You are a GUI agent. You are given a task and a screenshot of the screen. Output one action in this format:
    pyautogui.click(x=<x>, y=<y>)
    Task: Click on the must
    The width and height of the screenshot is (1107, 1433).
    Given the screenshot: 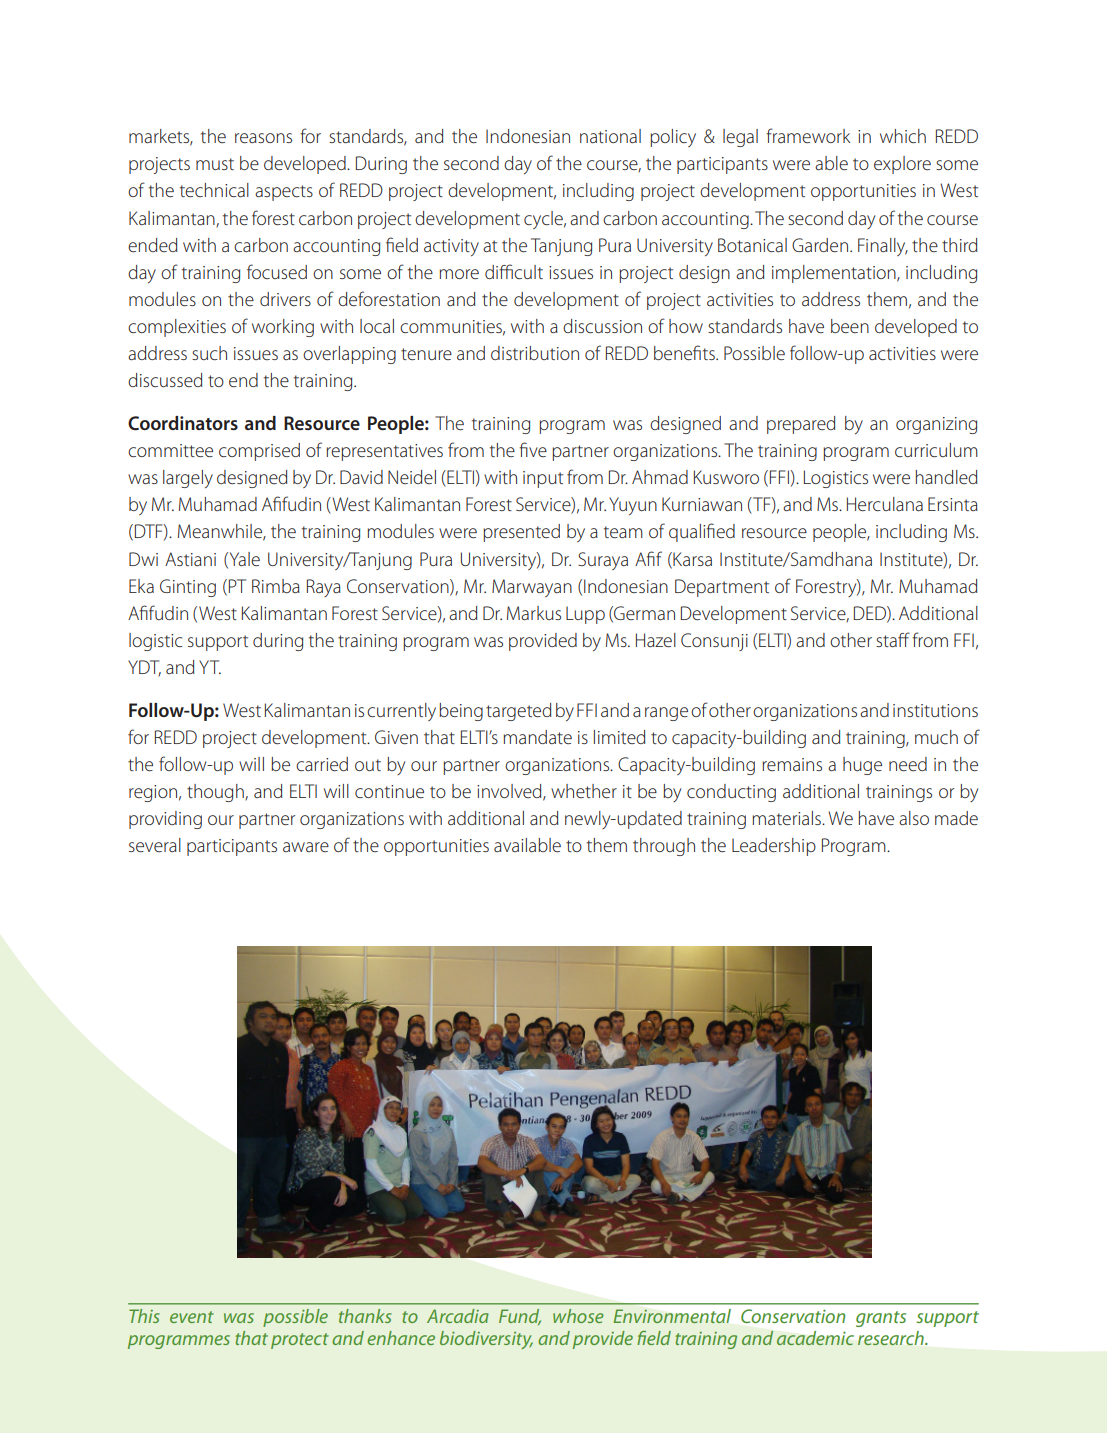 What is the action you would take?
    pyautogui.click(x=215, y=164)
